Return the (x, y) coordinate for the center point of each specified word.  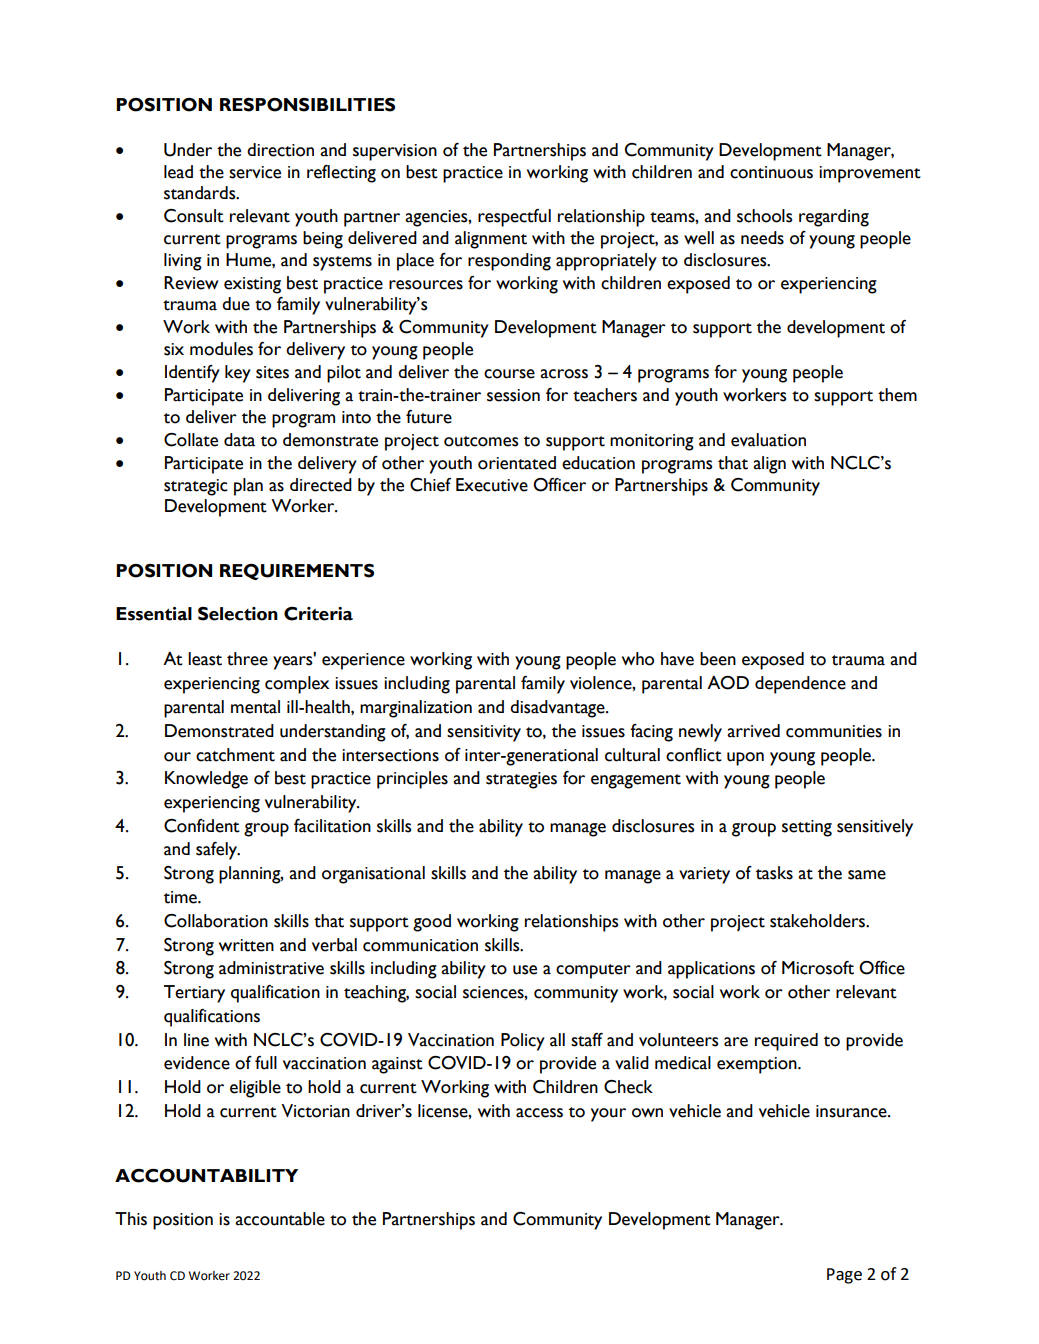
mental (255, 707)
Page (844, 1276)
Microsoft (818, 968)
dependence (800, 685)
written (246, 945)
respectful (514, 218)
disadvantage (558, 709)
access (539, 1113)
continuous (771, 172)
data (239, 440)
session (513, 395)
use (525, 970)
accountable (280, 1219)
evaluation (768, 440)
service (255, 172)
